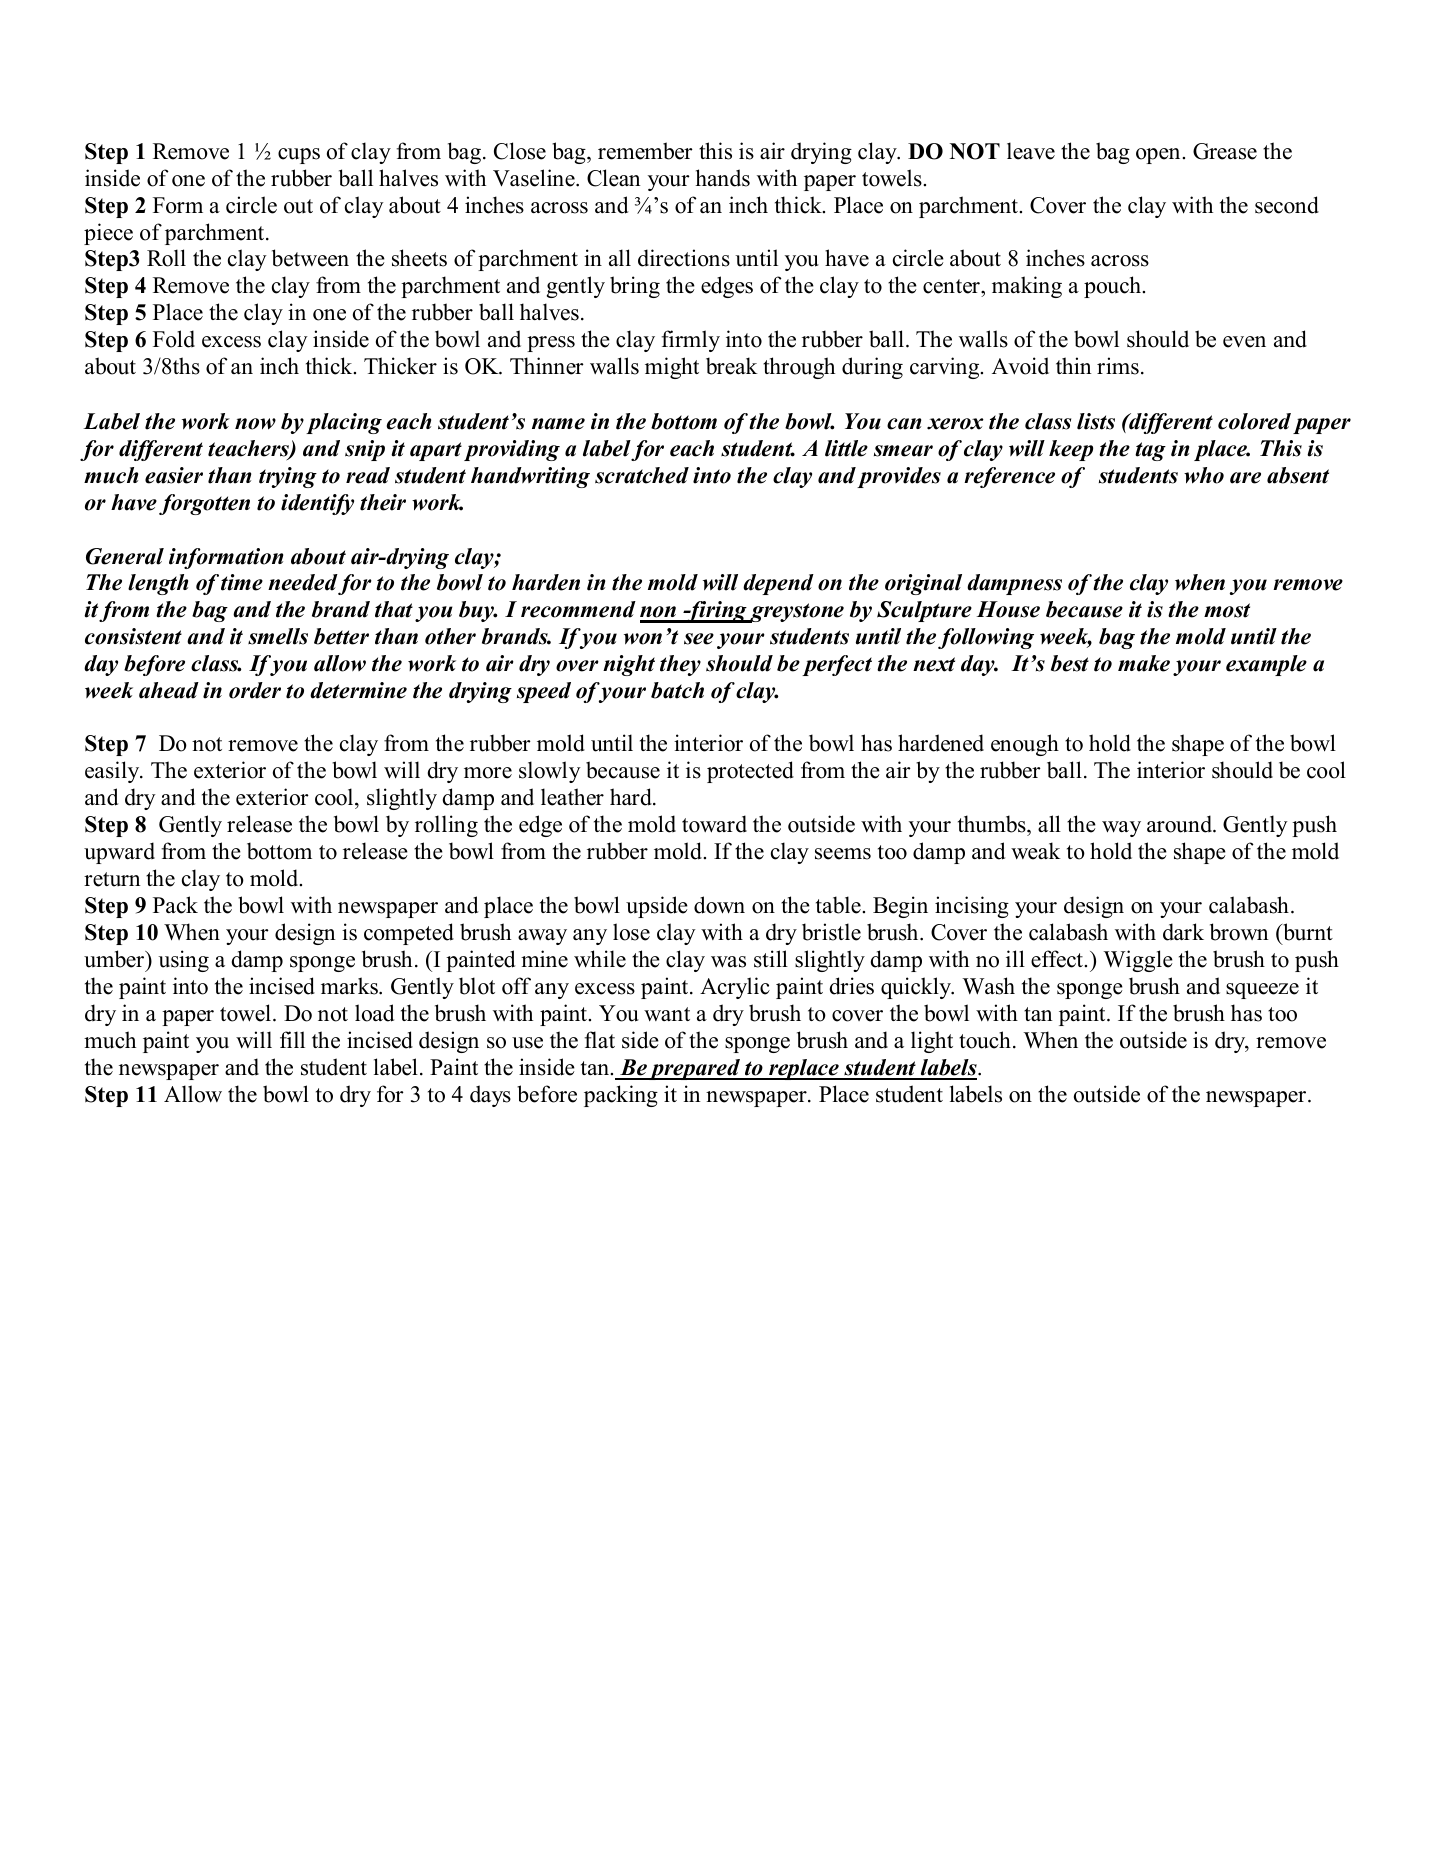  What do you see at coordinates (292, 1039) in the page?
I see `fill` at bounding box center [292, 1039].
